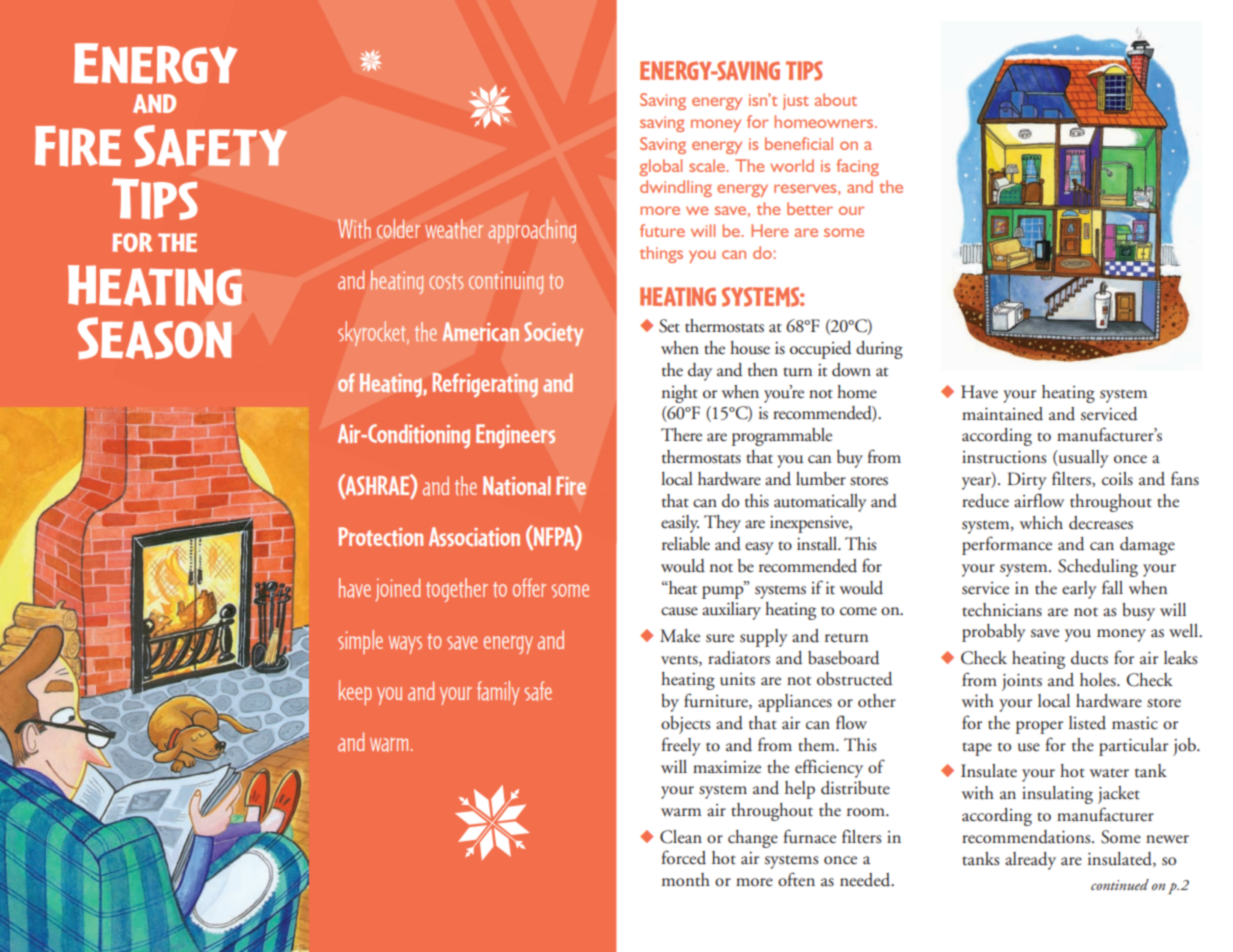 This screenshot has width=1233, height=952. Describe the element at coordinates (517, 486) in the screenshot. I see `National` at that location.
